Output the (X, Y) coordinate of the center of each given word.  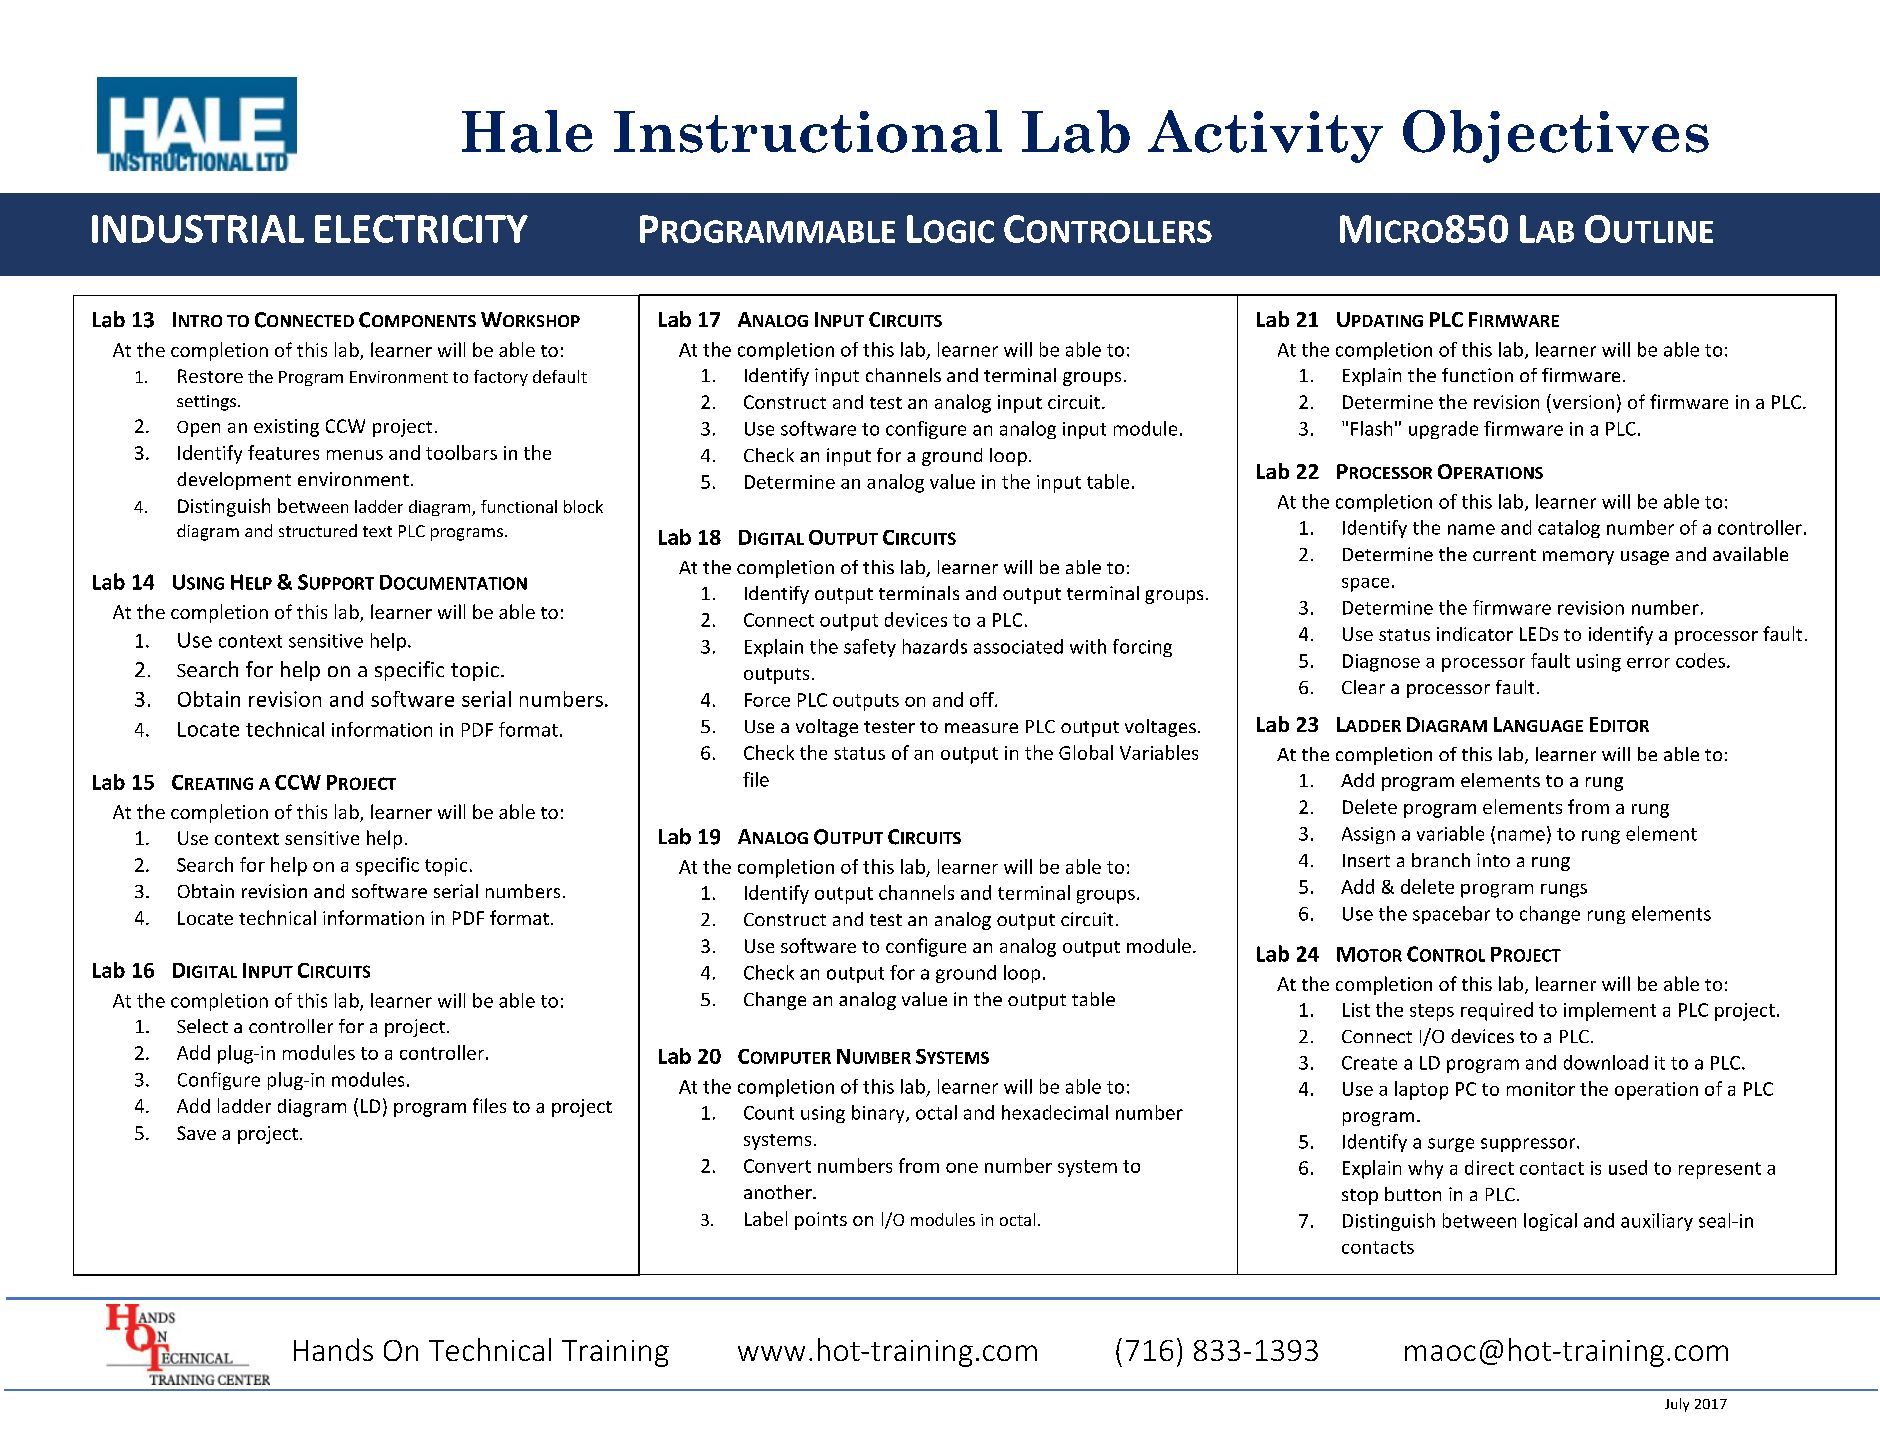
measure (981, 728)
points (821, 1221)
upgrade (1443, 430)
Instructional (808, 131)
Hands (333, 1349)
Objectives (1556, 136)
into (1493, 860)
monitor (1541, 1089)
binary (879, 1114)
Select (202, 1026)
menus (355, 455)
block (583, 506)
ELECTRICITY (421, 229)
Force (767, 700)
